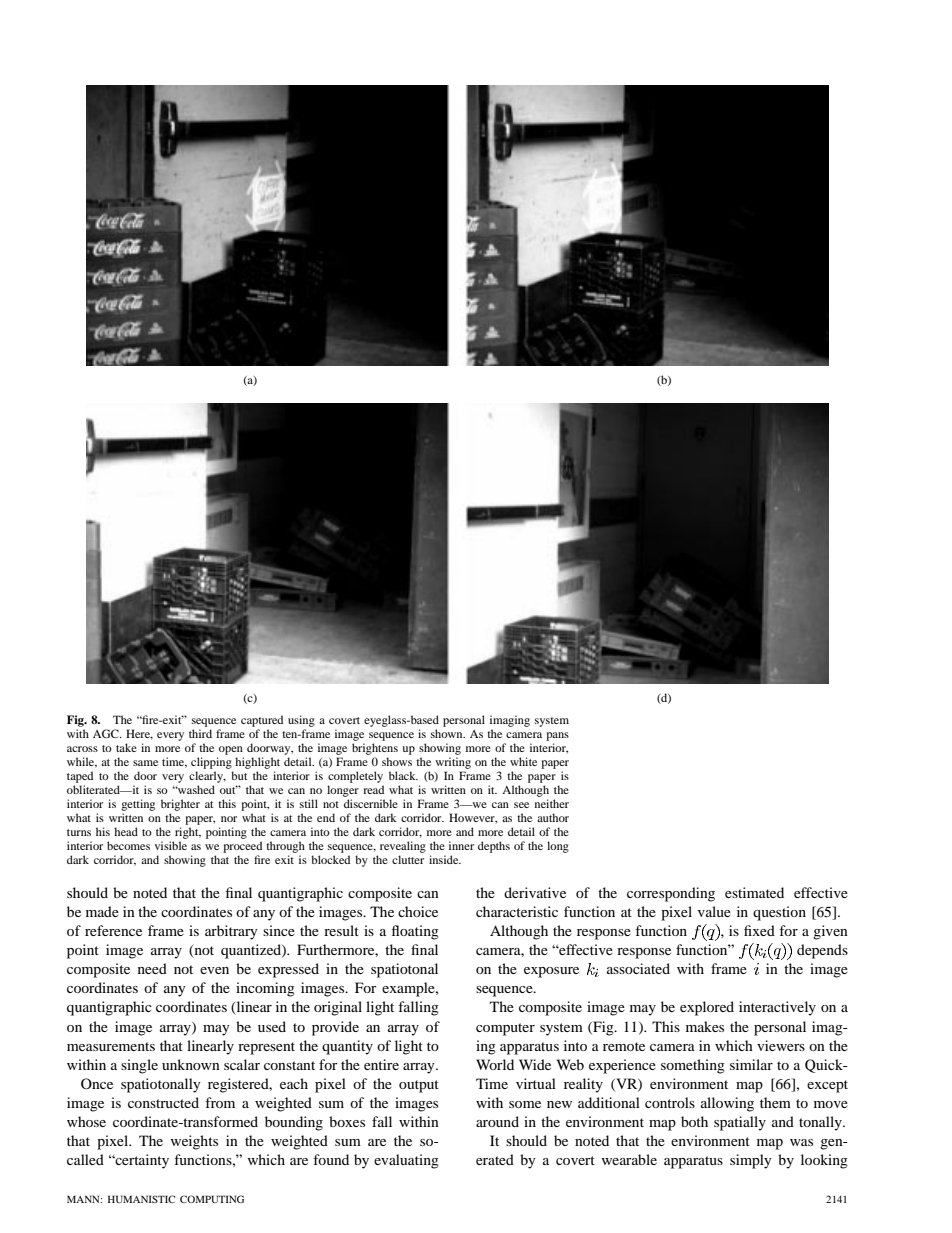 This screenshot has width=952, height=1233. I want to click on evaluating, so click(406, 1161).
